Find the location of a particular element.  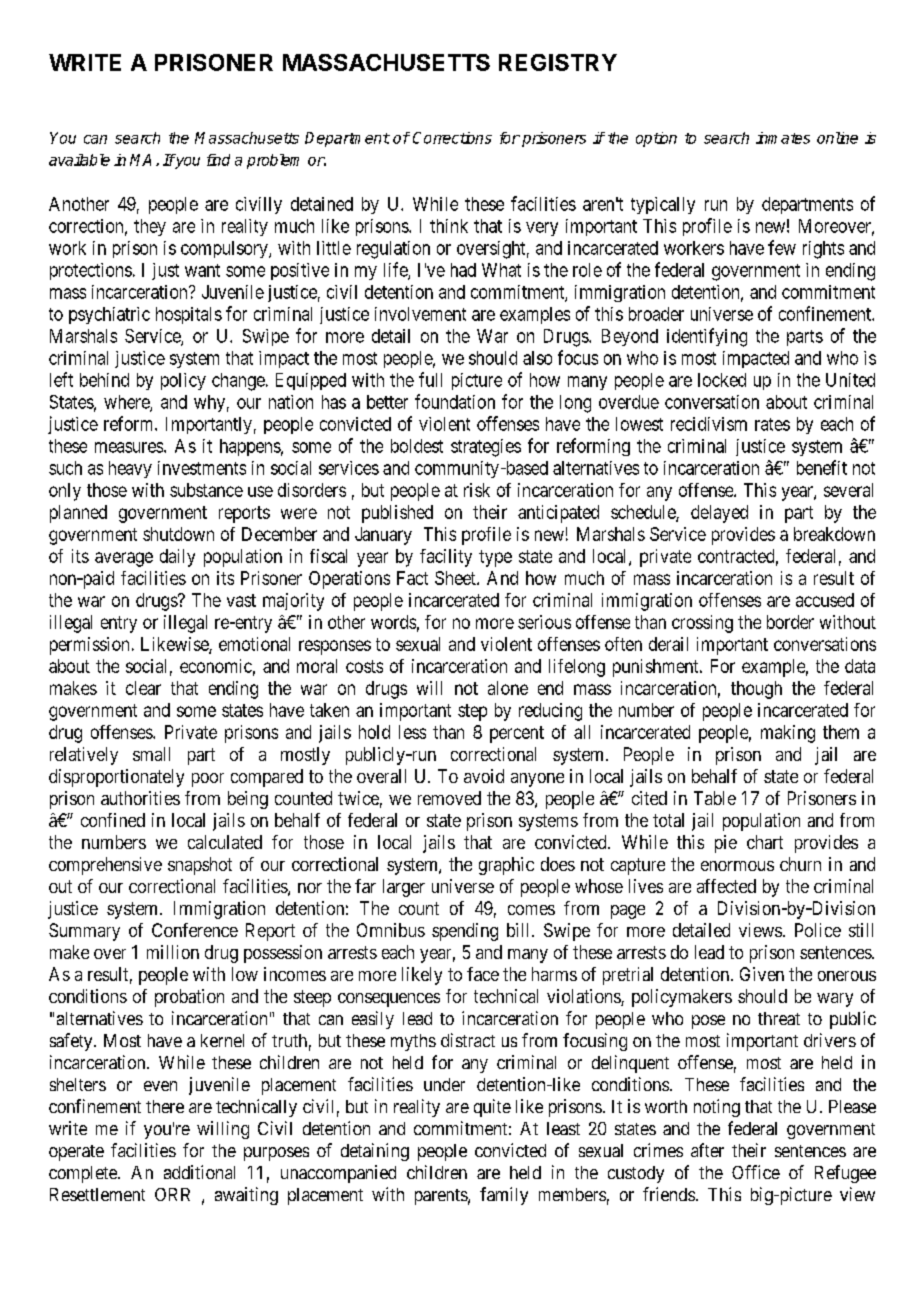

Office is located at coordinates (756, 1172).
